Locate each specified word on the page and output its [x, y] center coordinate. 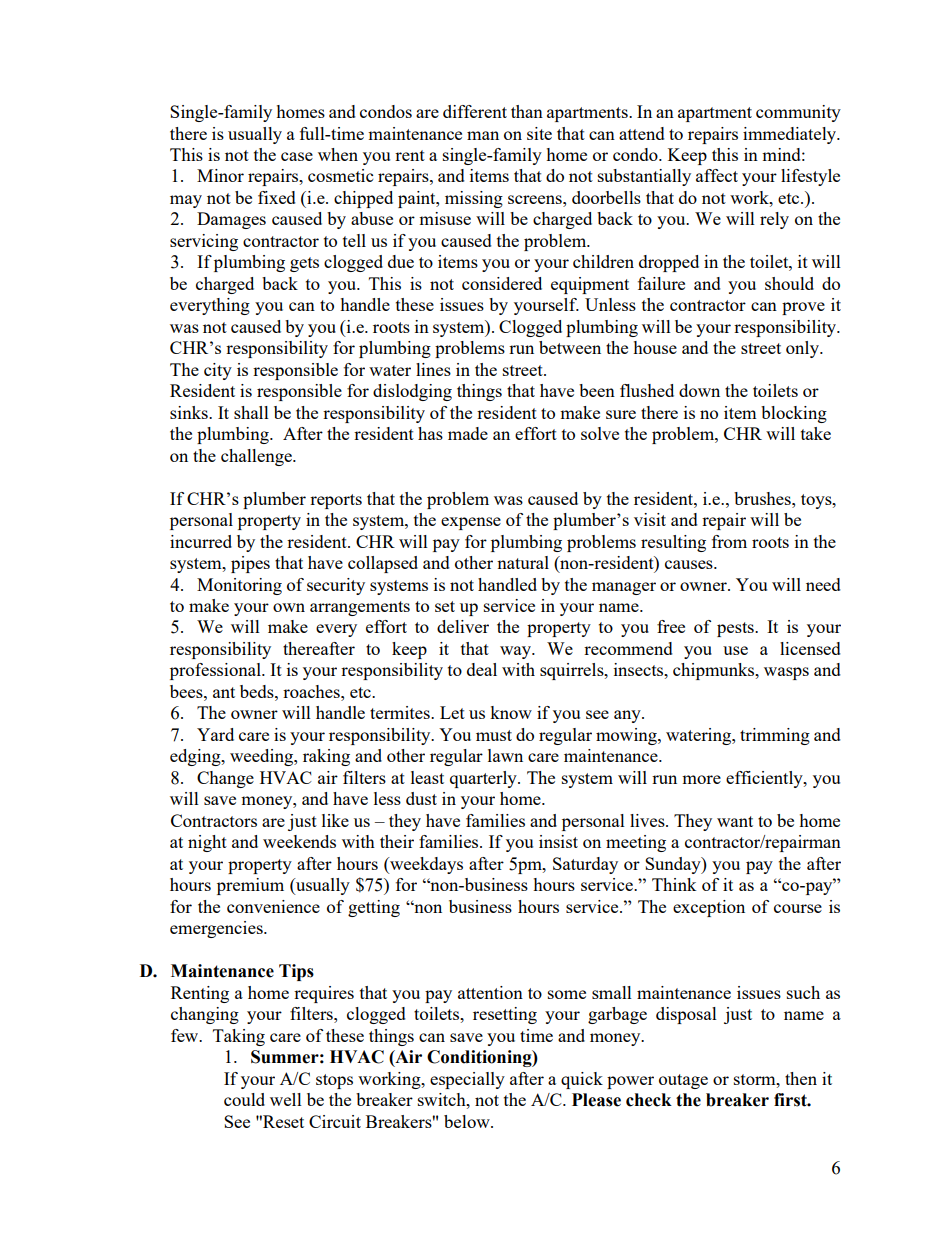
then [801, 1078]
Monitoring [239, 586]
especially [467, 1080]
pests [736, 629]
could [244, 1099]
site [539, 133]
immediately [791, 135]
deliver [463, 626]
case [297, 156]
